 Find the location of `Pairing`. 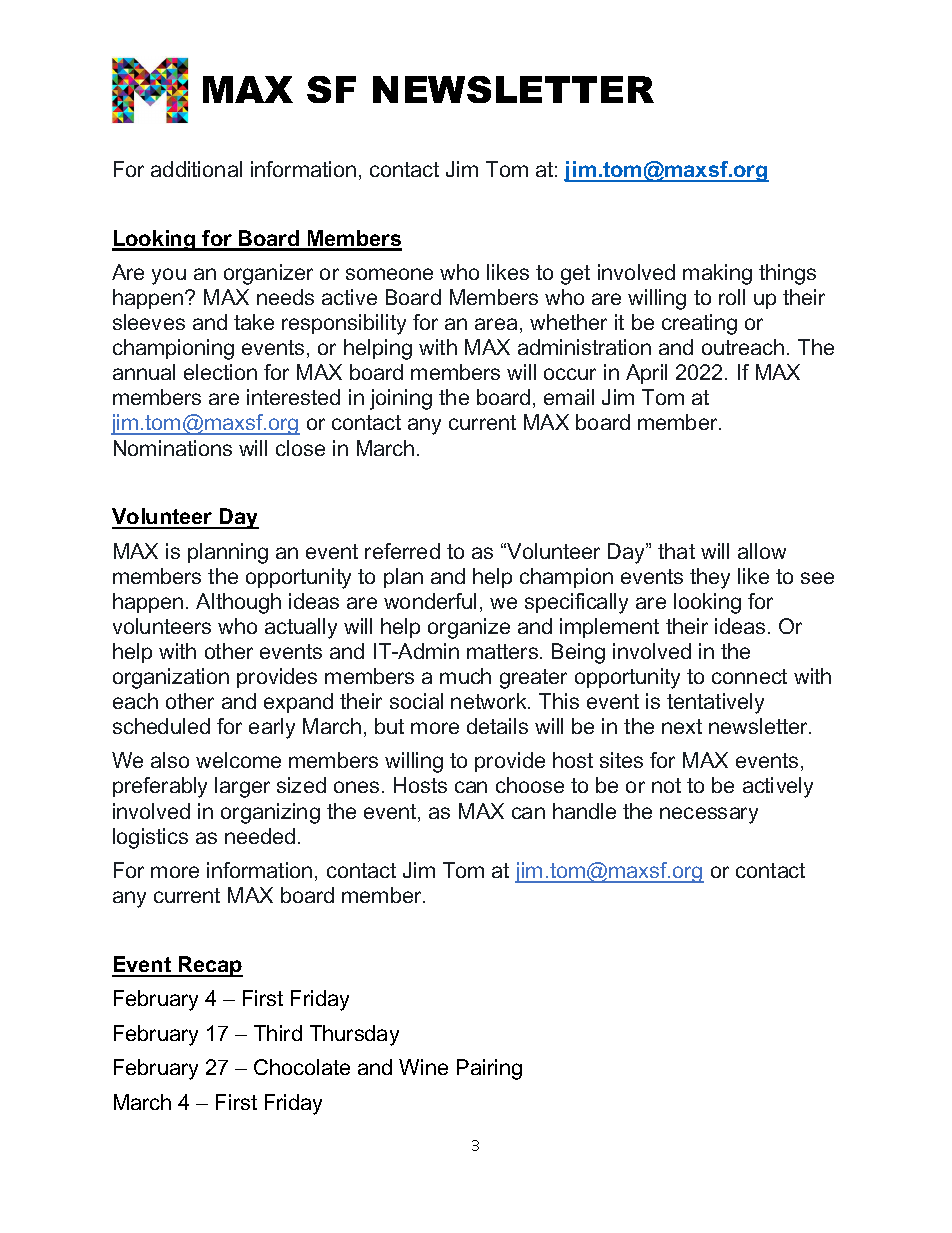

Pairing is located at coordinates (489, 1069).
